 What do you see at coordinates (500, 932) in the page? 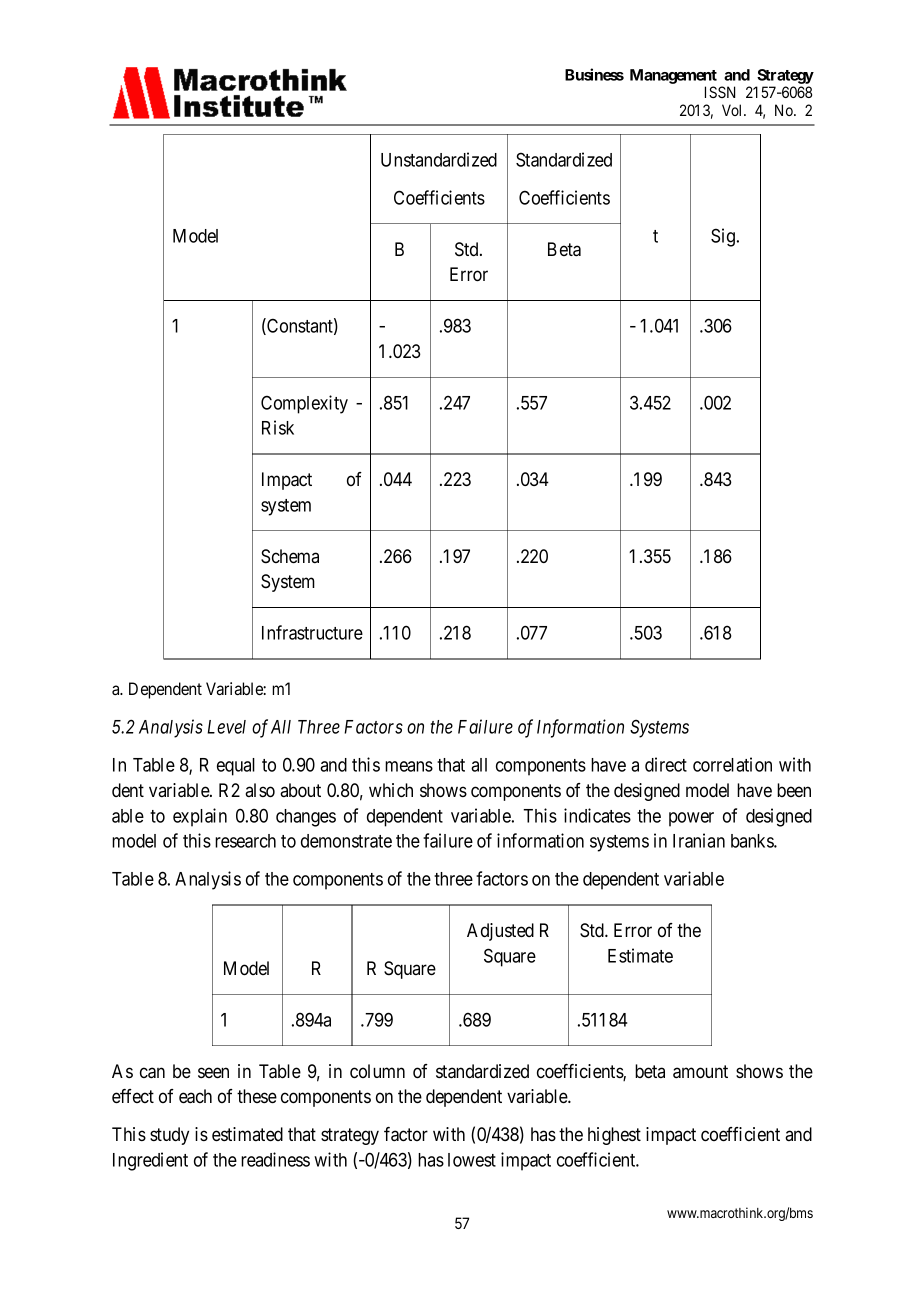
I see `Adjusted` at bounding box center [500, 932].
